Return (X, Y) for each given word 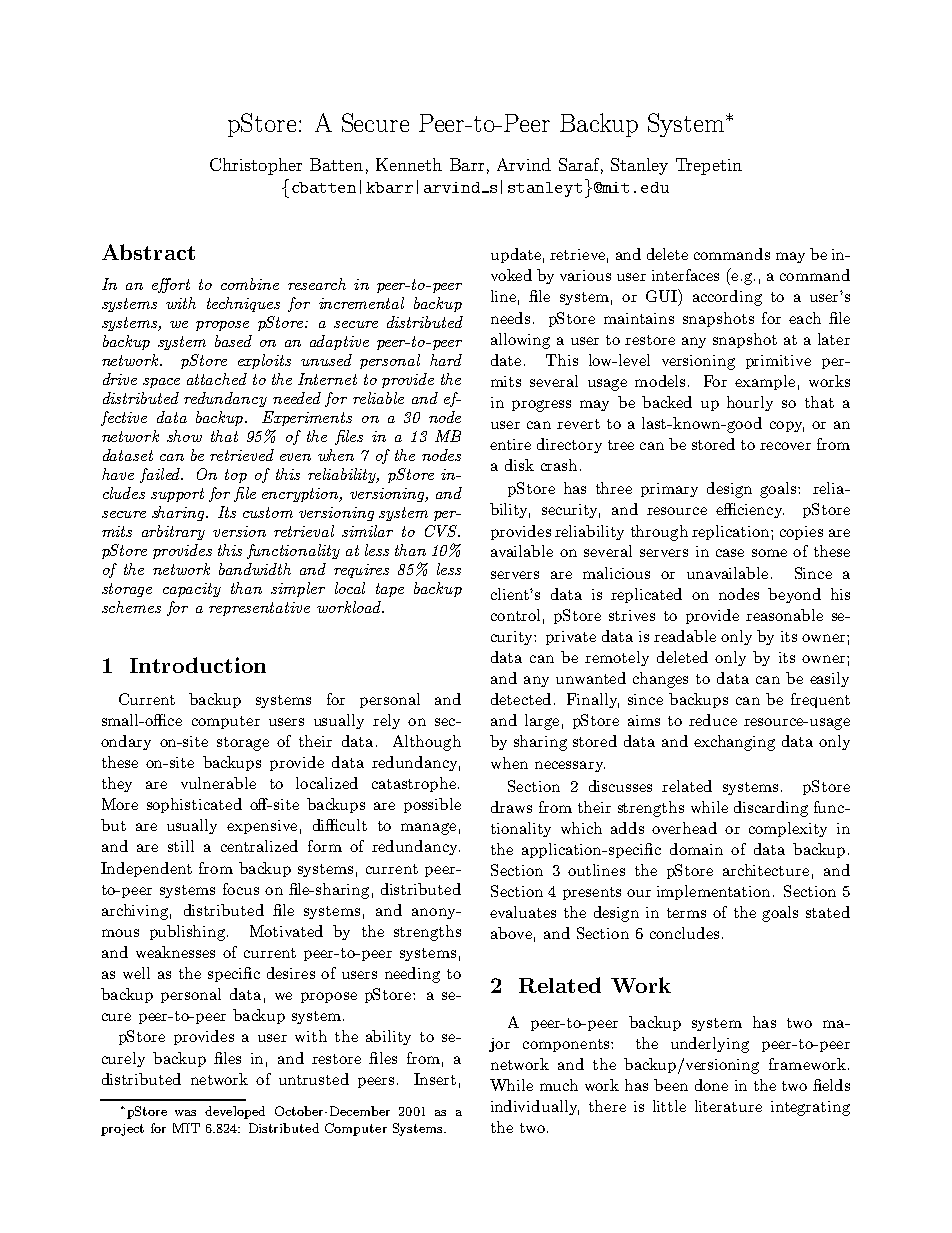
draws (511, 807)
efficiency (750, 510)
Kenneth (409, 164)
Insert (435, 1079)
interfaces (685, 275)
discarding (771, 809)
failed (161, 475)
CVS (442, 531)
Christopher (256, 166)
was (185, 1113)
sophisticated (194, 805)
